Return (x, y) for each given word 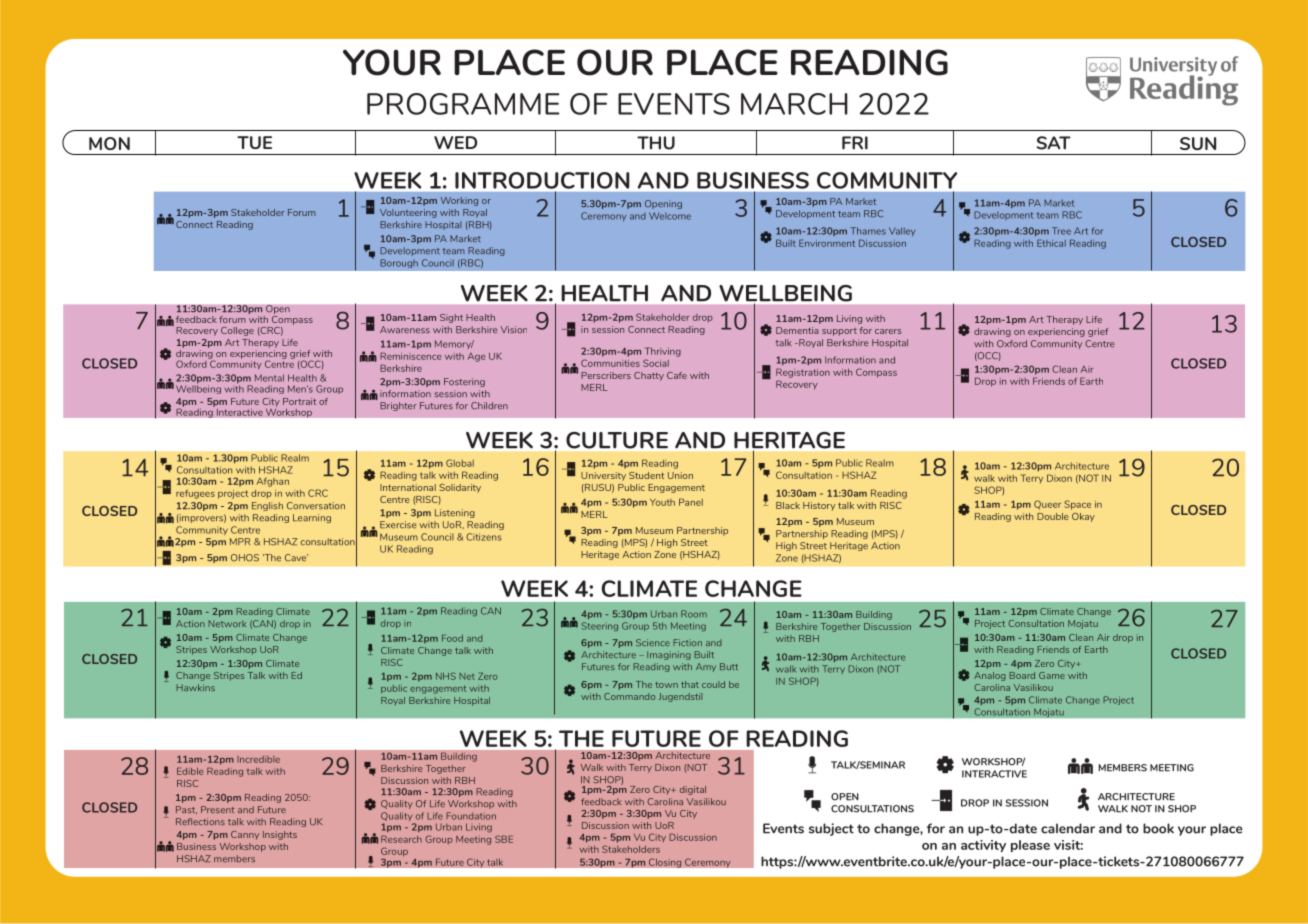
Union (680, 475)
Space (1077, 505)
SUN (1198, 143)
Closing (665, 863)
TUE (254, 142)
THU (656, 143)
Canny (245, 835)
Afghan (272, 482)
